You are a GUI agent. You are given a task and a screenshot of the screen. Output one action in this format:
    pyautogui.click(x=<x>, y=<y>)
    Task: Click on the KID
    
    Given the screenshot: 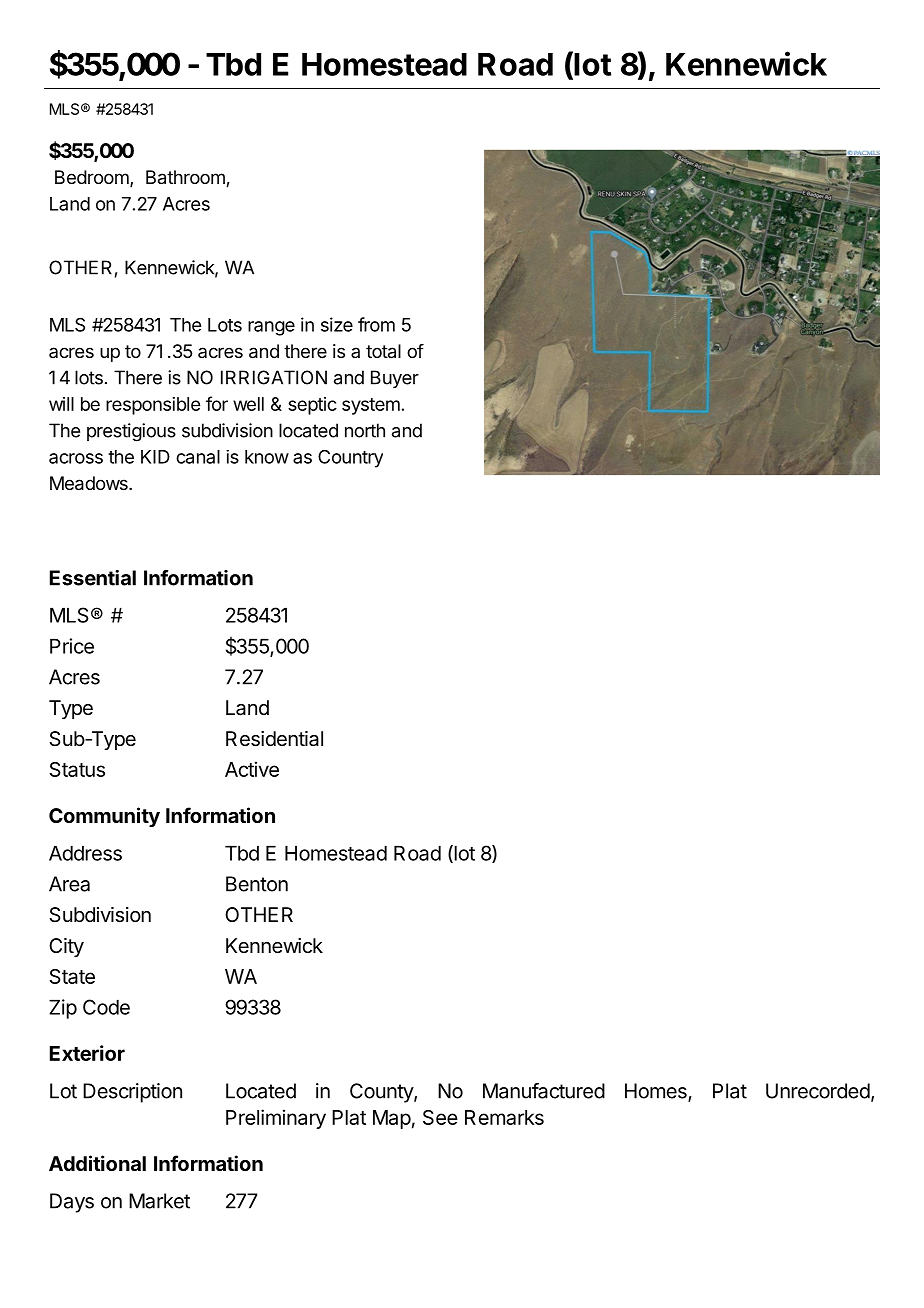 What is the action you would take?
    pyautogui.click(x=155, y=457)
